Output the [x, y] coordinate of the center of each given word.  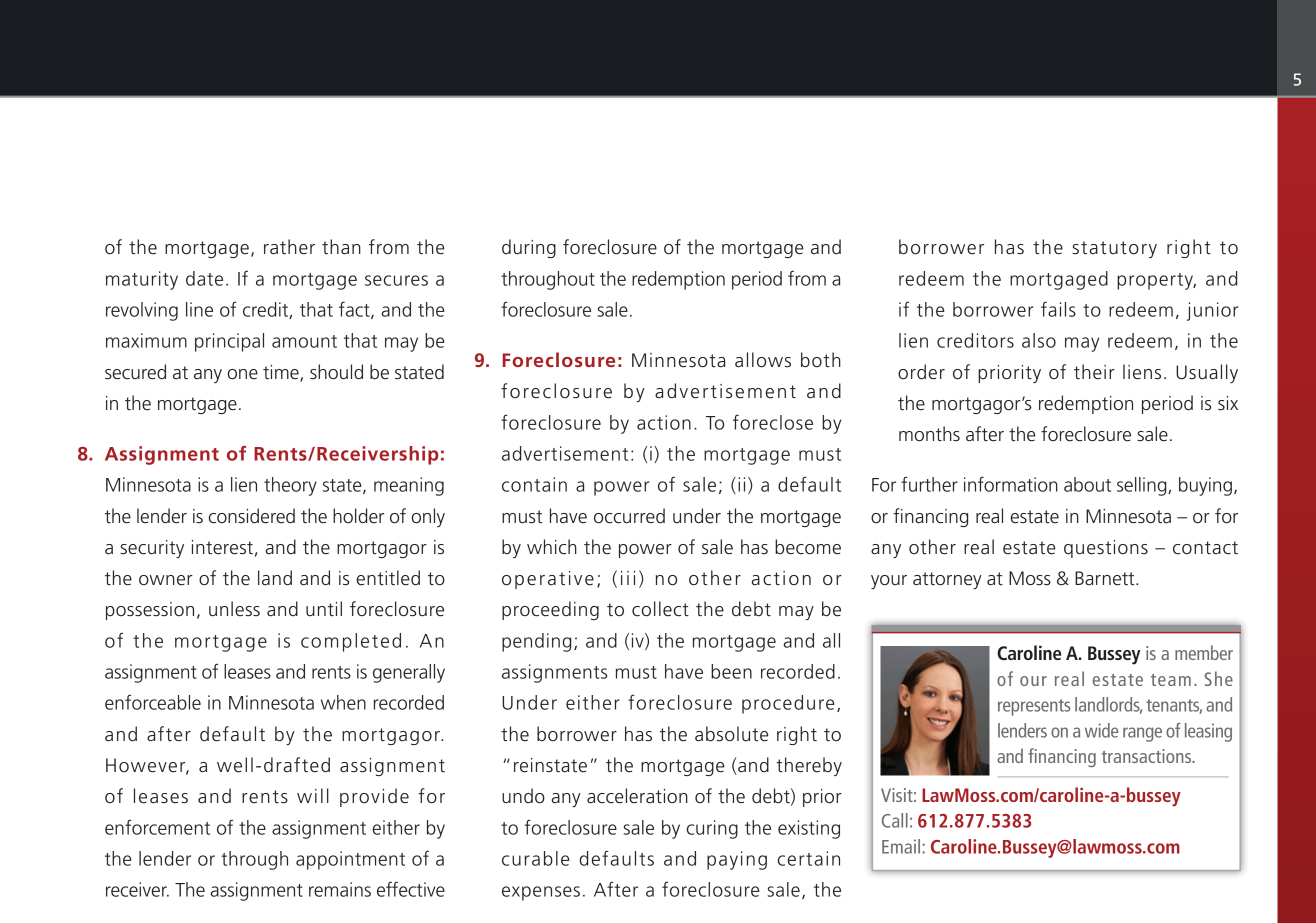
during [529, 248]
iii [628, 578]
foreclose [773, 422]
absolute [732, 734]
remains [340, 889]
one [242, 374]
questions [1106, 549]
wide [1101, 730]
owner [166, 580]
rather [289, 247]
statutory [1114, 249]
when [343, 702]
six [1228, 403]
